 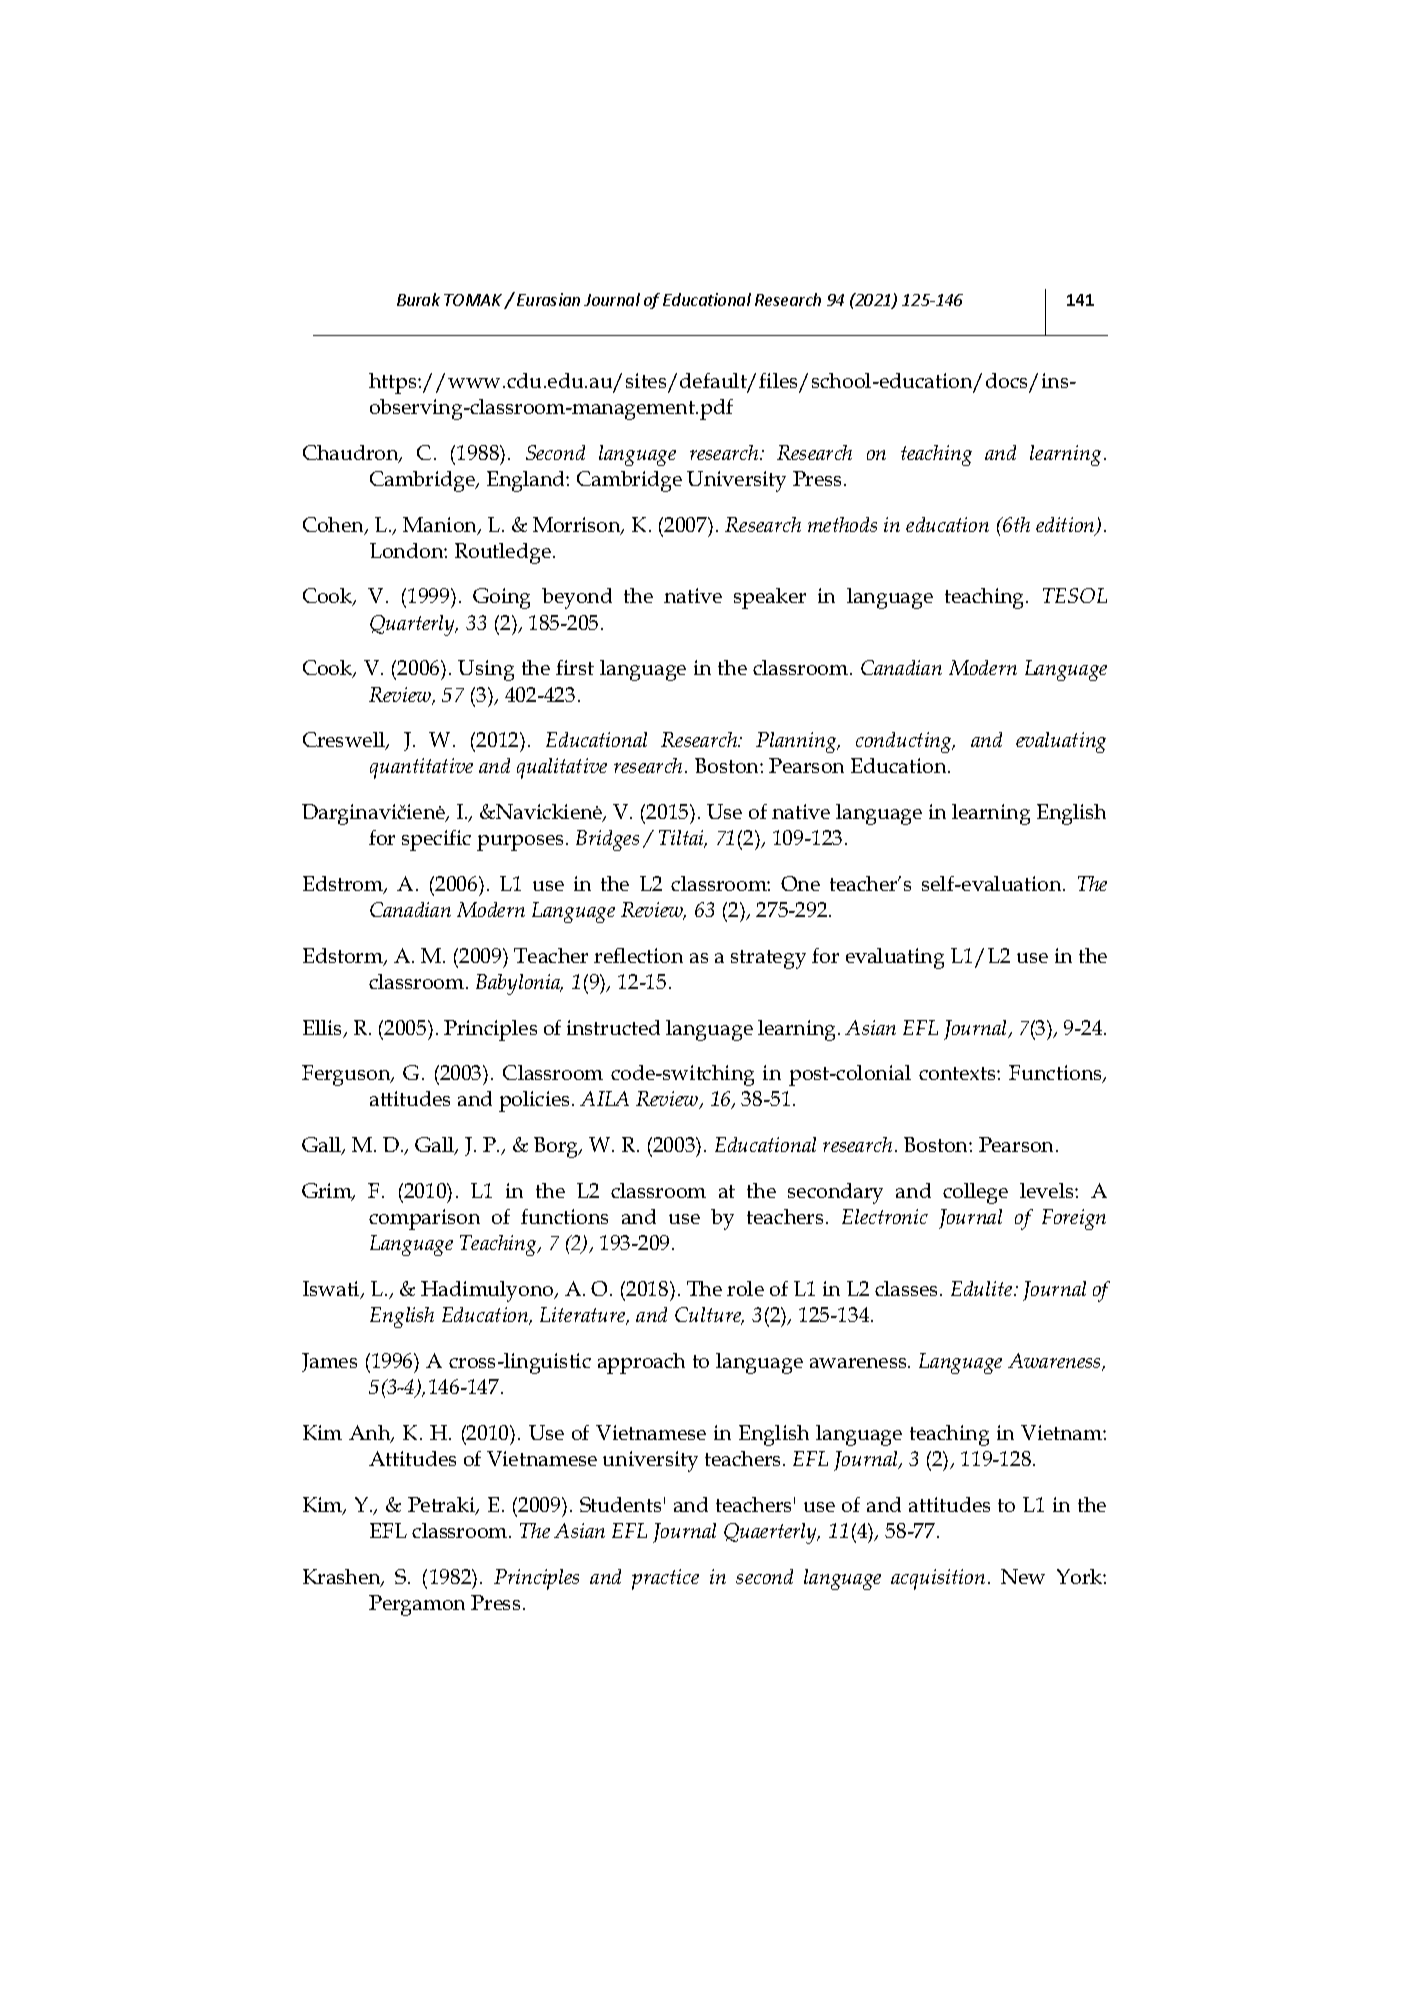 I want to click on Krashen, so click(x=343, y=1578).
